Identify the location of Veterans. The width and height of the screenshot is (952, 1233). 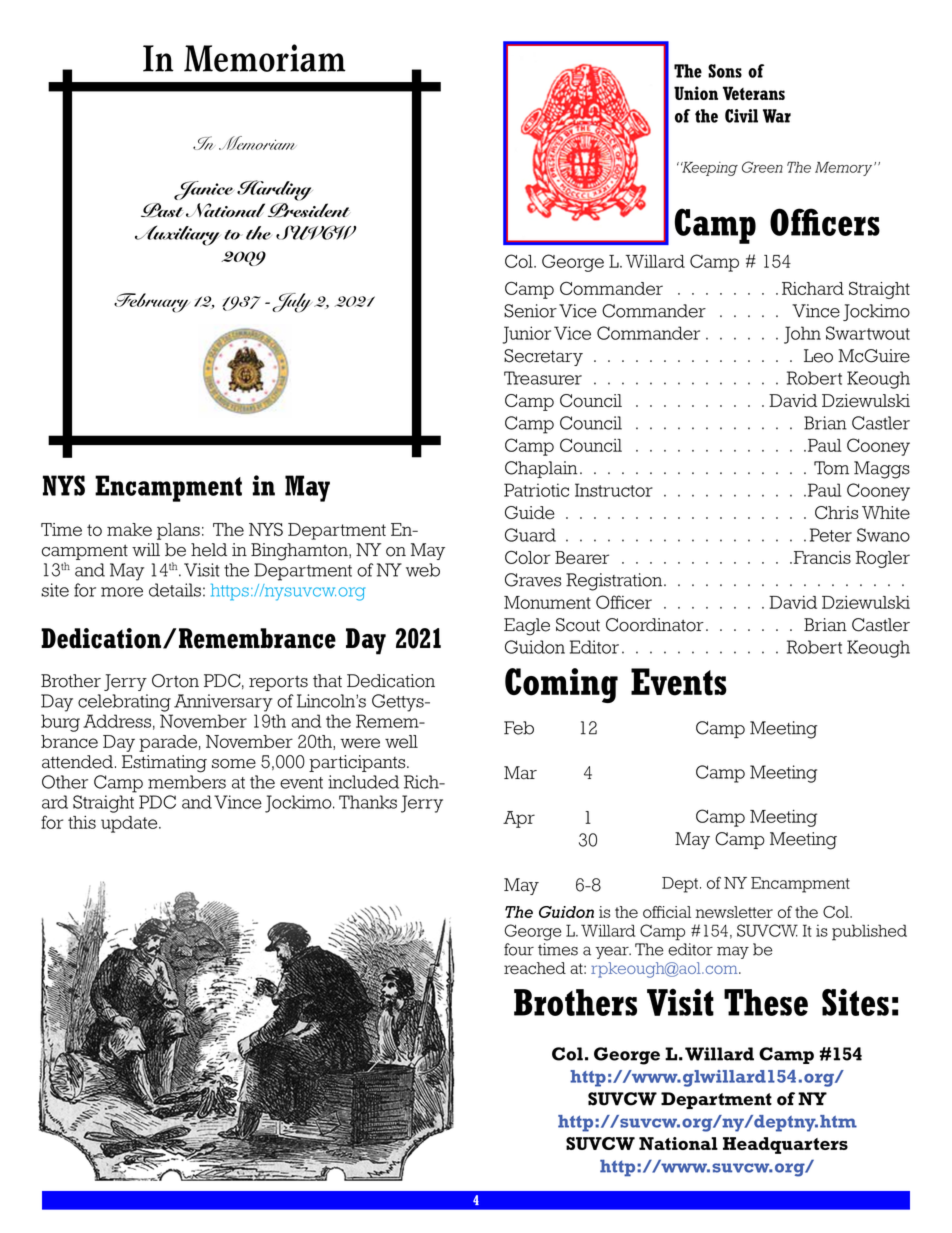
(754, 93).
